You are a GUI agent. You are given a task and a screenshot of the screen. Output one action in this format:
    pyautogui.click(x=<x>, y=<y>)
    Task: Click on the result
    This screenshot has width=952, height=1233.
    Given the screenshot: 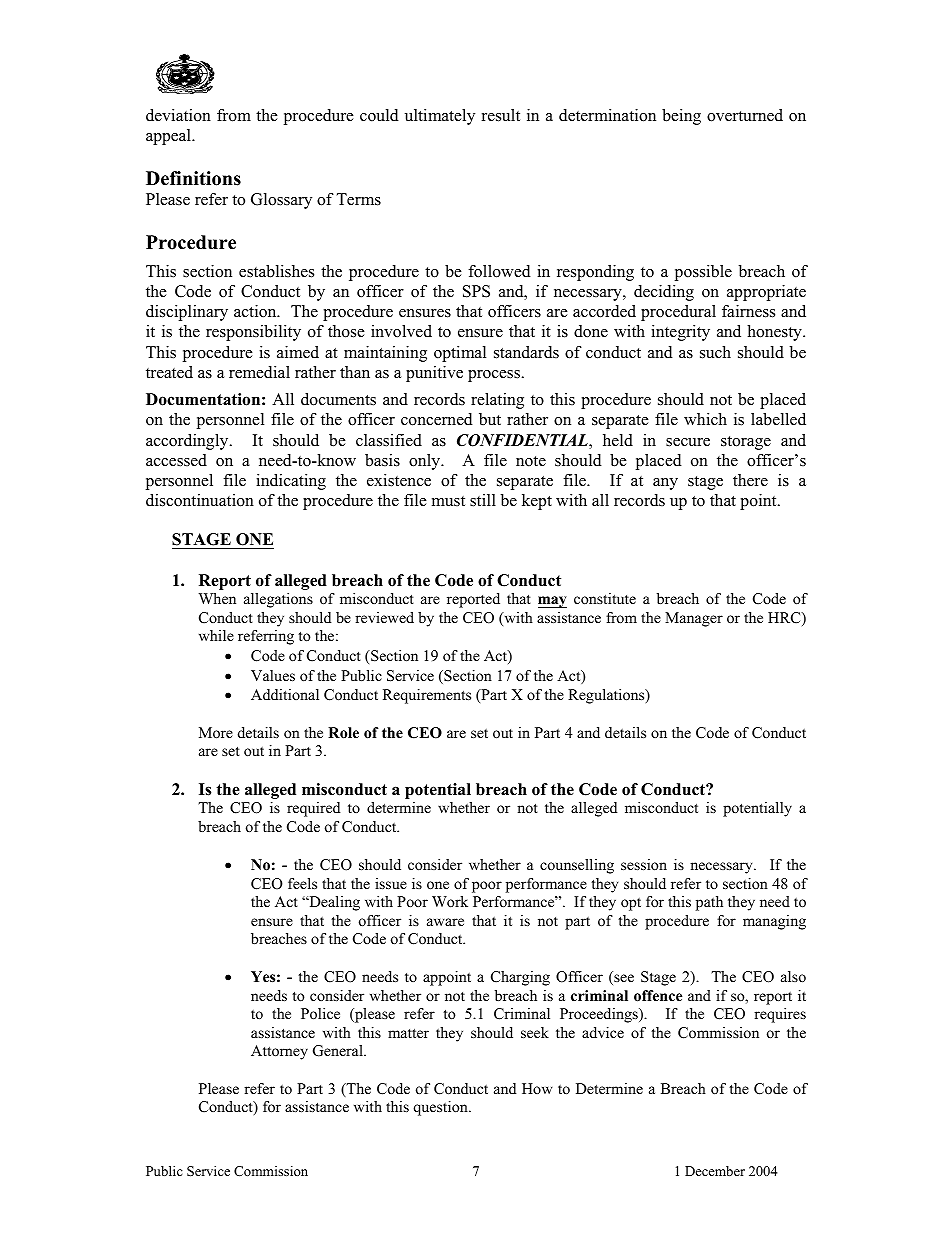 What is the action you would take?
    pyautogui.click(x=501, y=115)
